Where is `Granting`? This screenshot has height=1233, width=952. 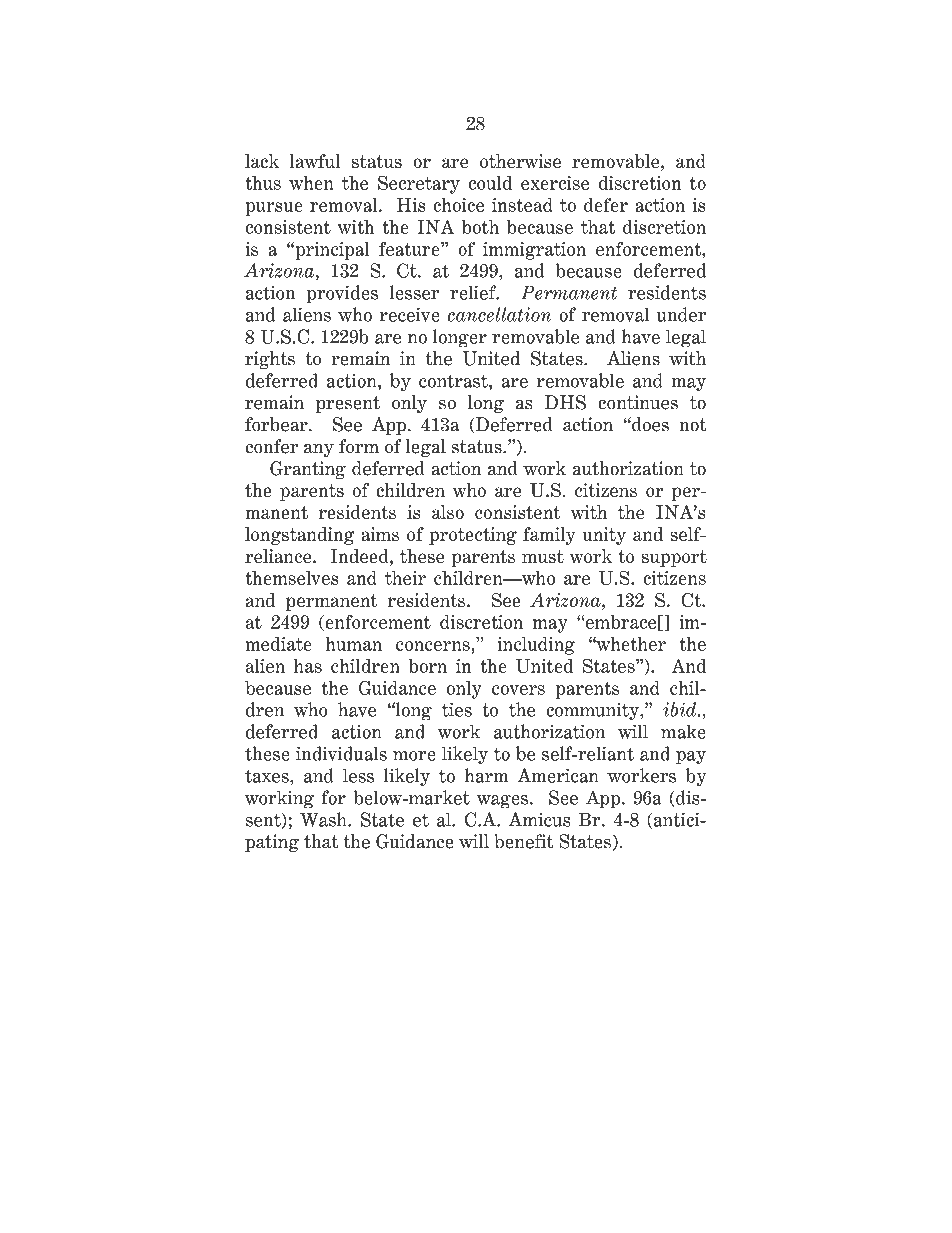
Granting is located at coordinates (308, 470).
